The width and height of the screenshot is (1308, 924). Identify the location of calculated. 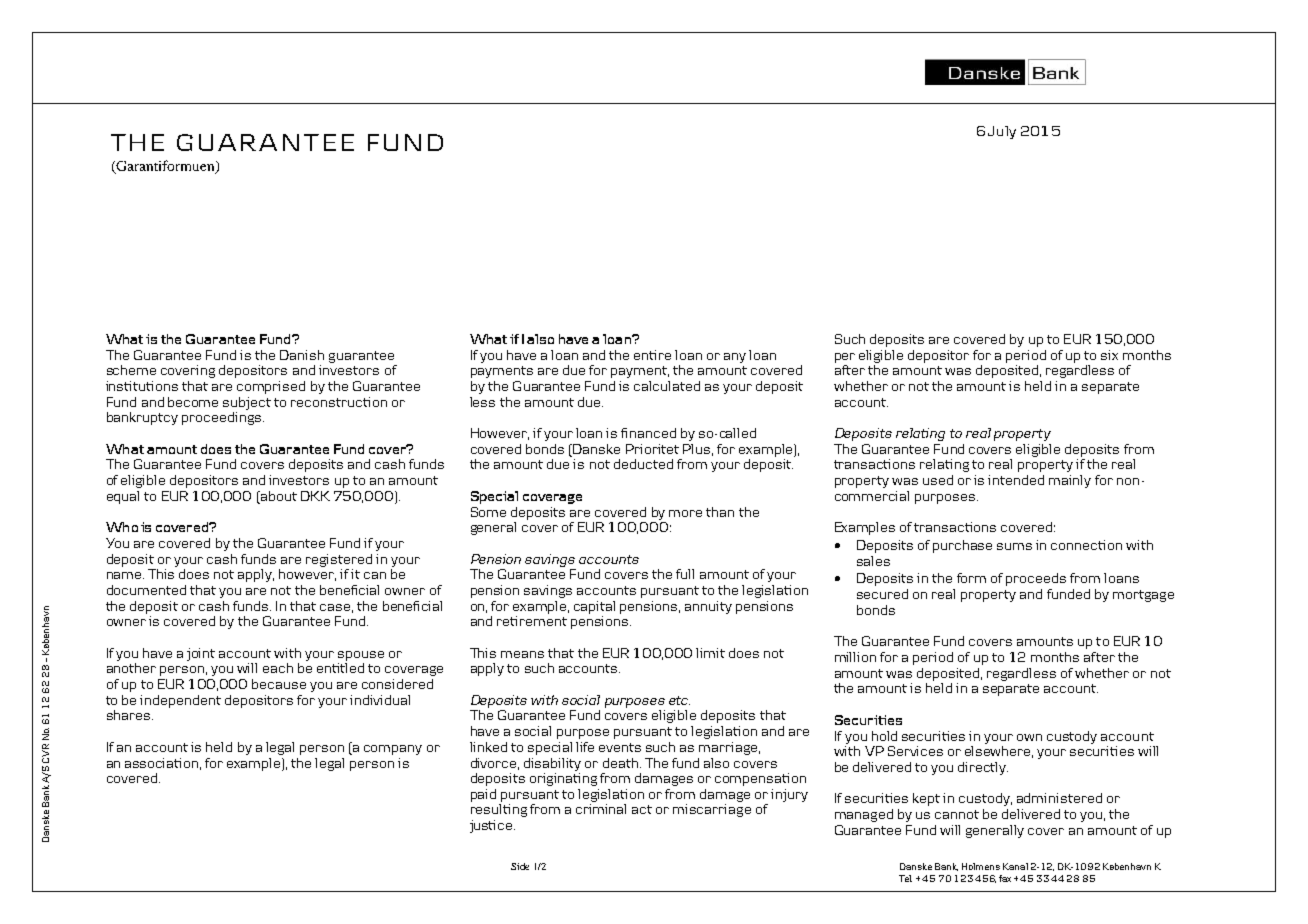
(667, 386).
